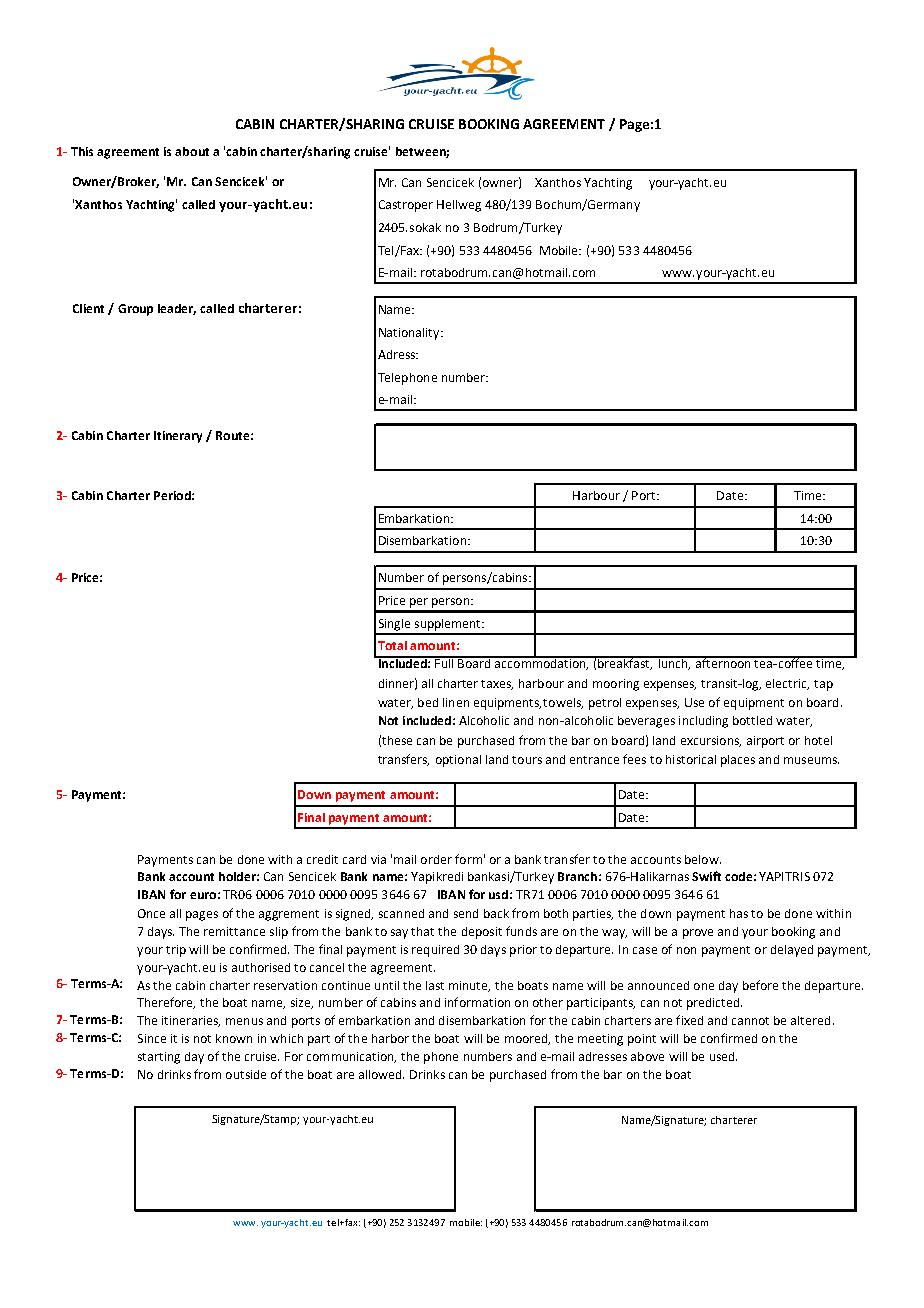 This screenshot has height=1308, width=924. What do you see at coordinates (192, 151) in the screenshot?
I see `about` at bounding box center [192, 151].
